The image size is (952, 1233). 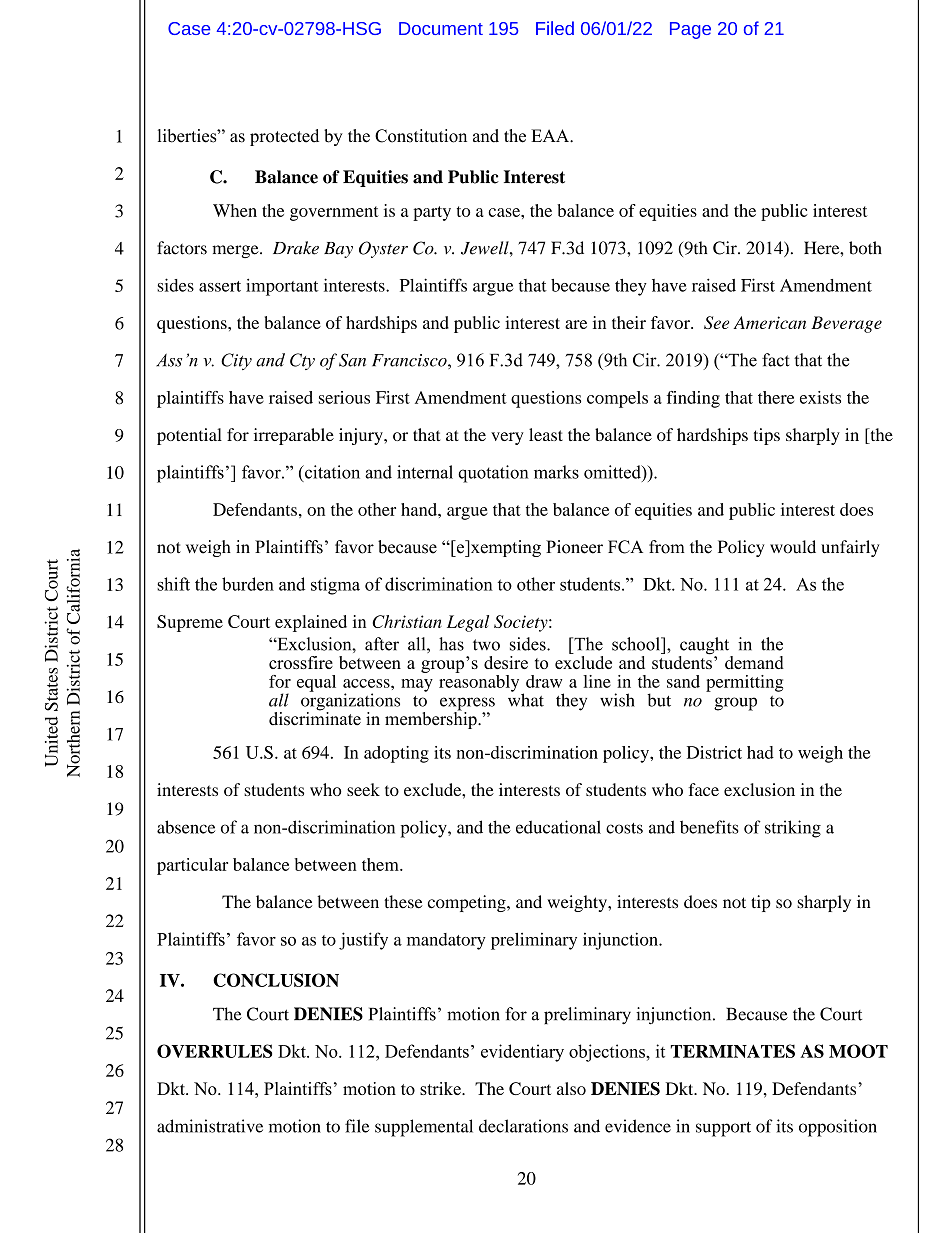 I want to click on protected, so click(x=284, y=137).
